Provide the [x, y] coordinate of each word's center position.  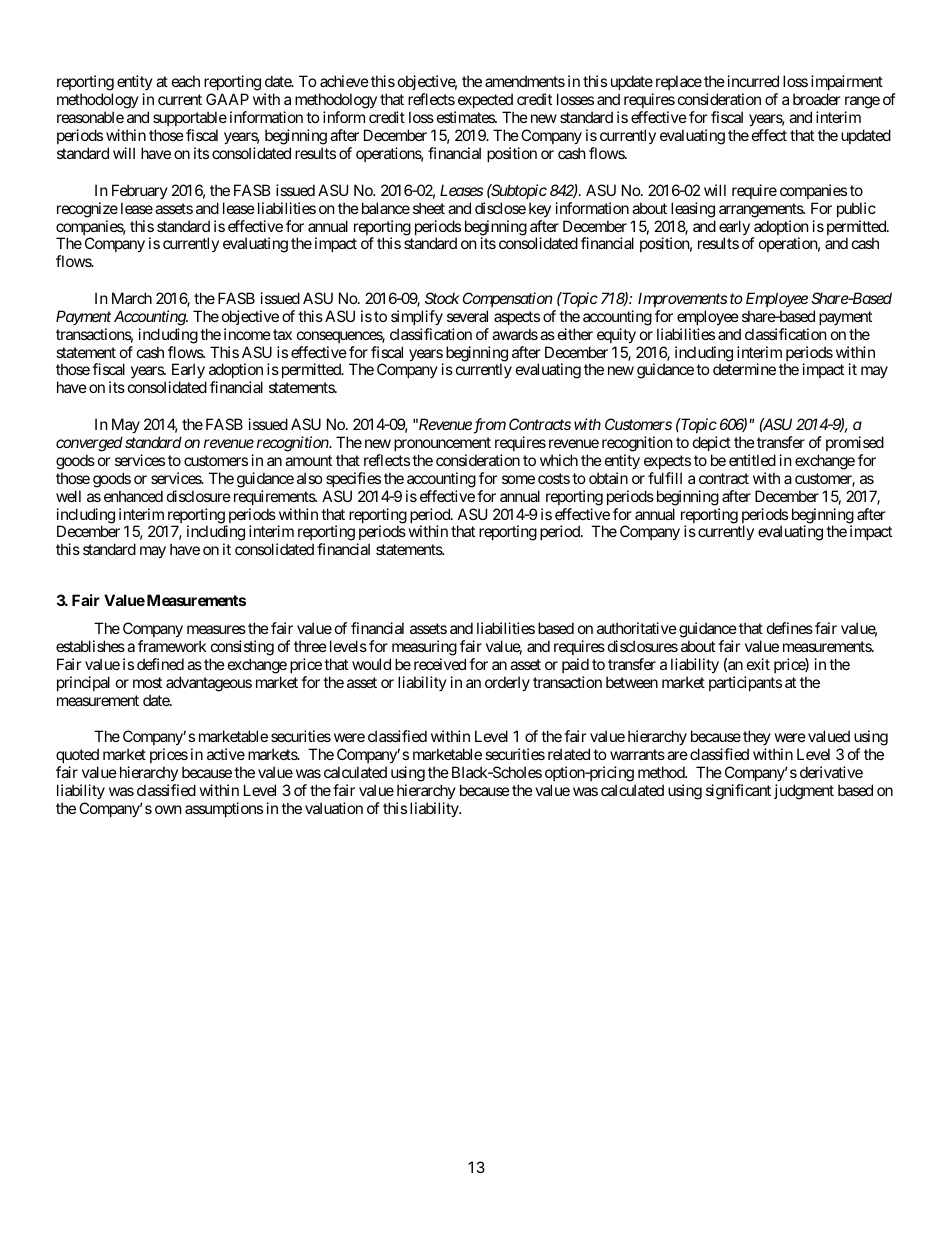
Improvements [682, 299]
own [168, 809]
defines [790, 628]
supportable [190, 120]
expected [484, 102]
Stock [442, 298]
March [132, 298]
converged [89, 444]
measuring [424, 648]
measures [216, 629]
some [518, 479]
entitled [752, 460]
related [569, 754]
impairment [847, 84]
